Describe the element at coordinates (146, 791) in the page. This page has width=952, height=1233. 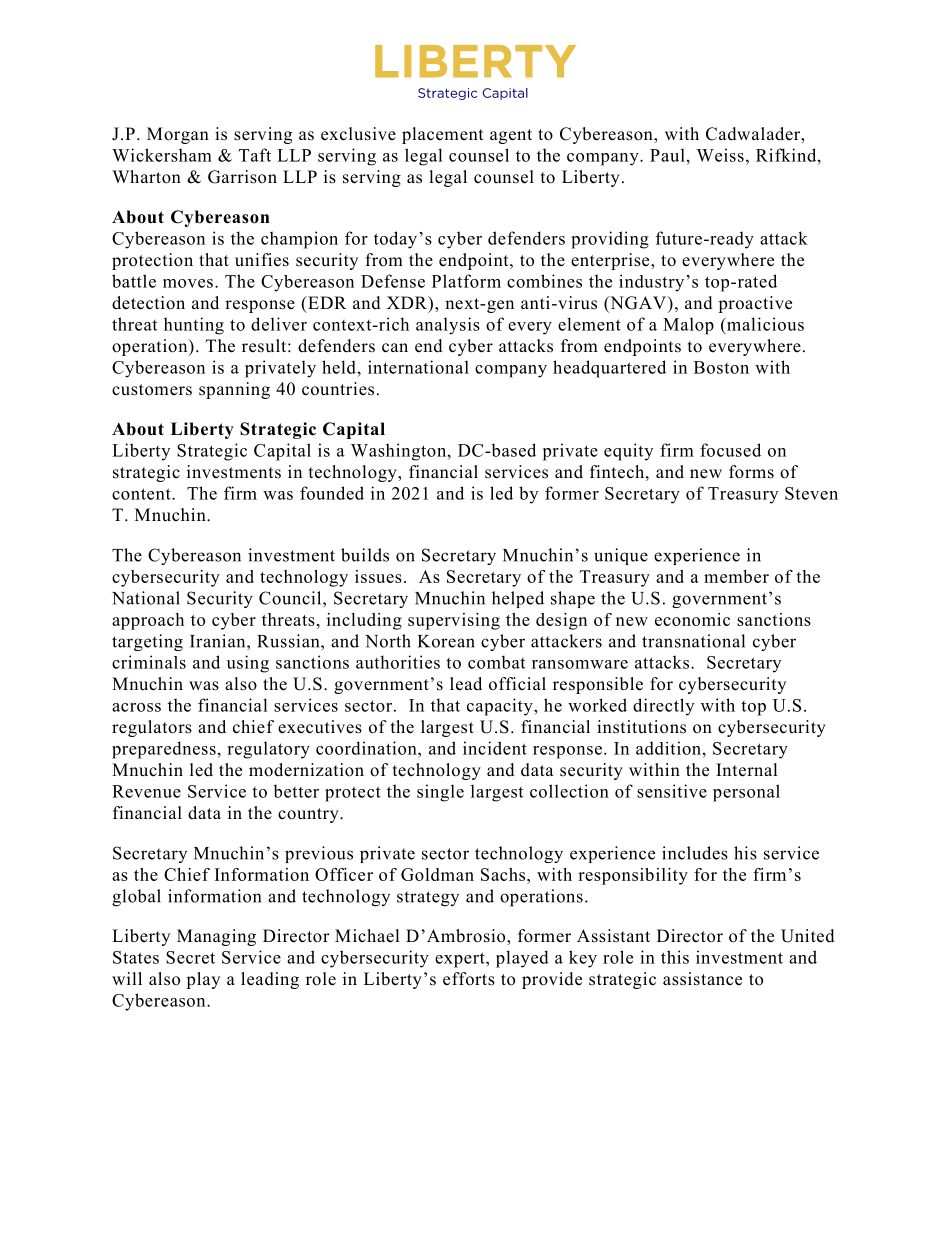
I see `Revenue` at that location.
